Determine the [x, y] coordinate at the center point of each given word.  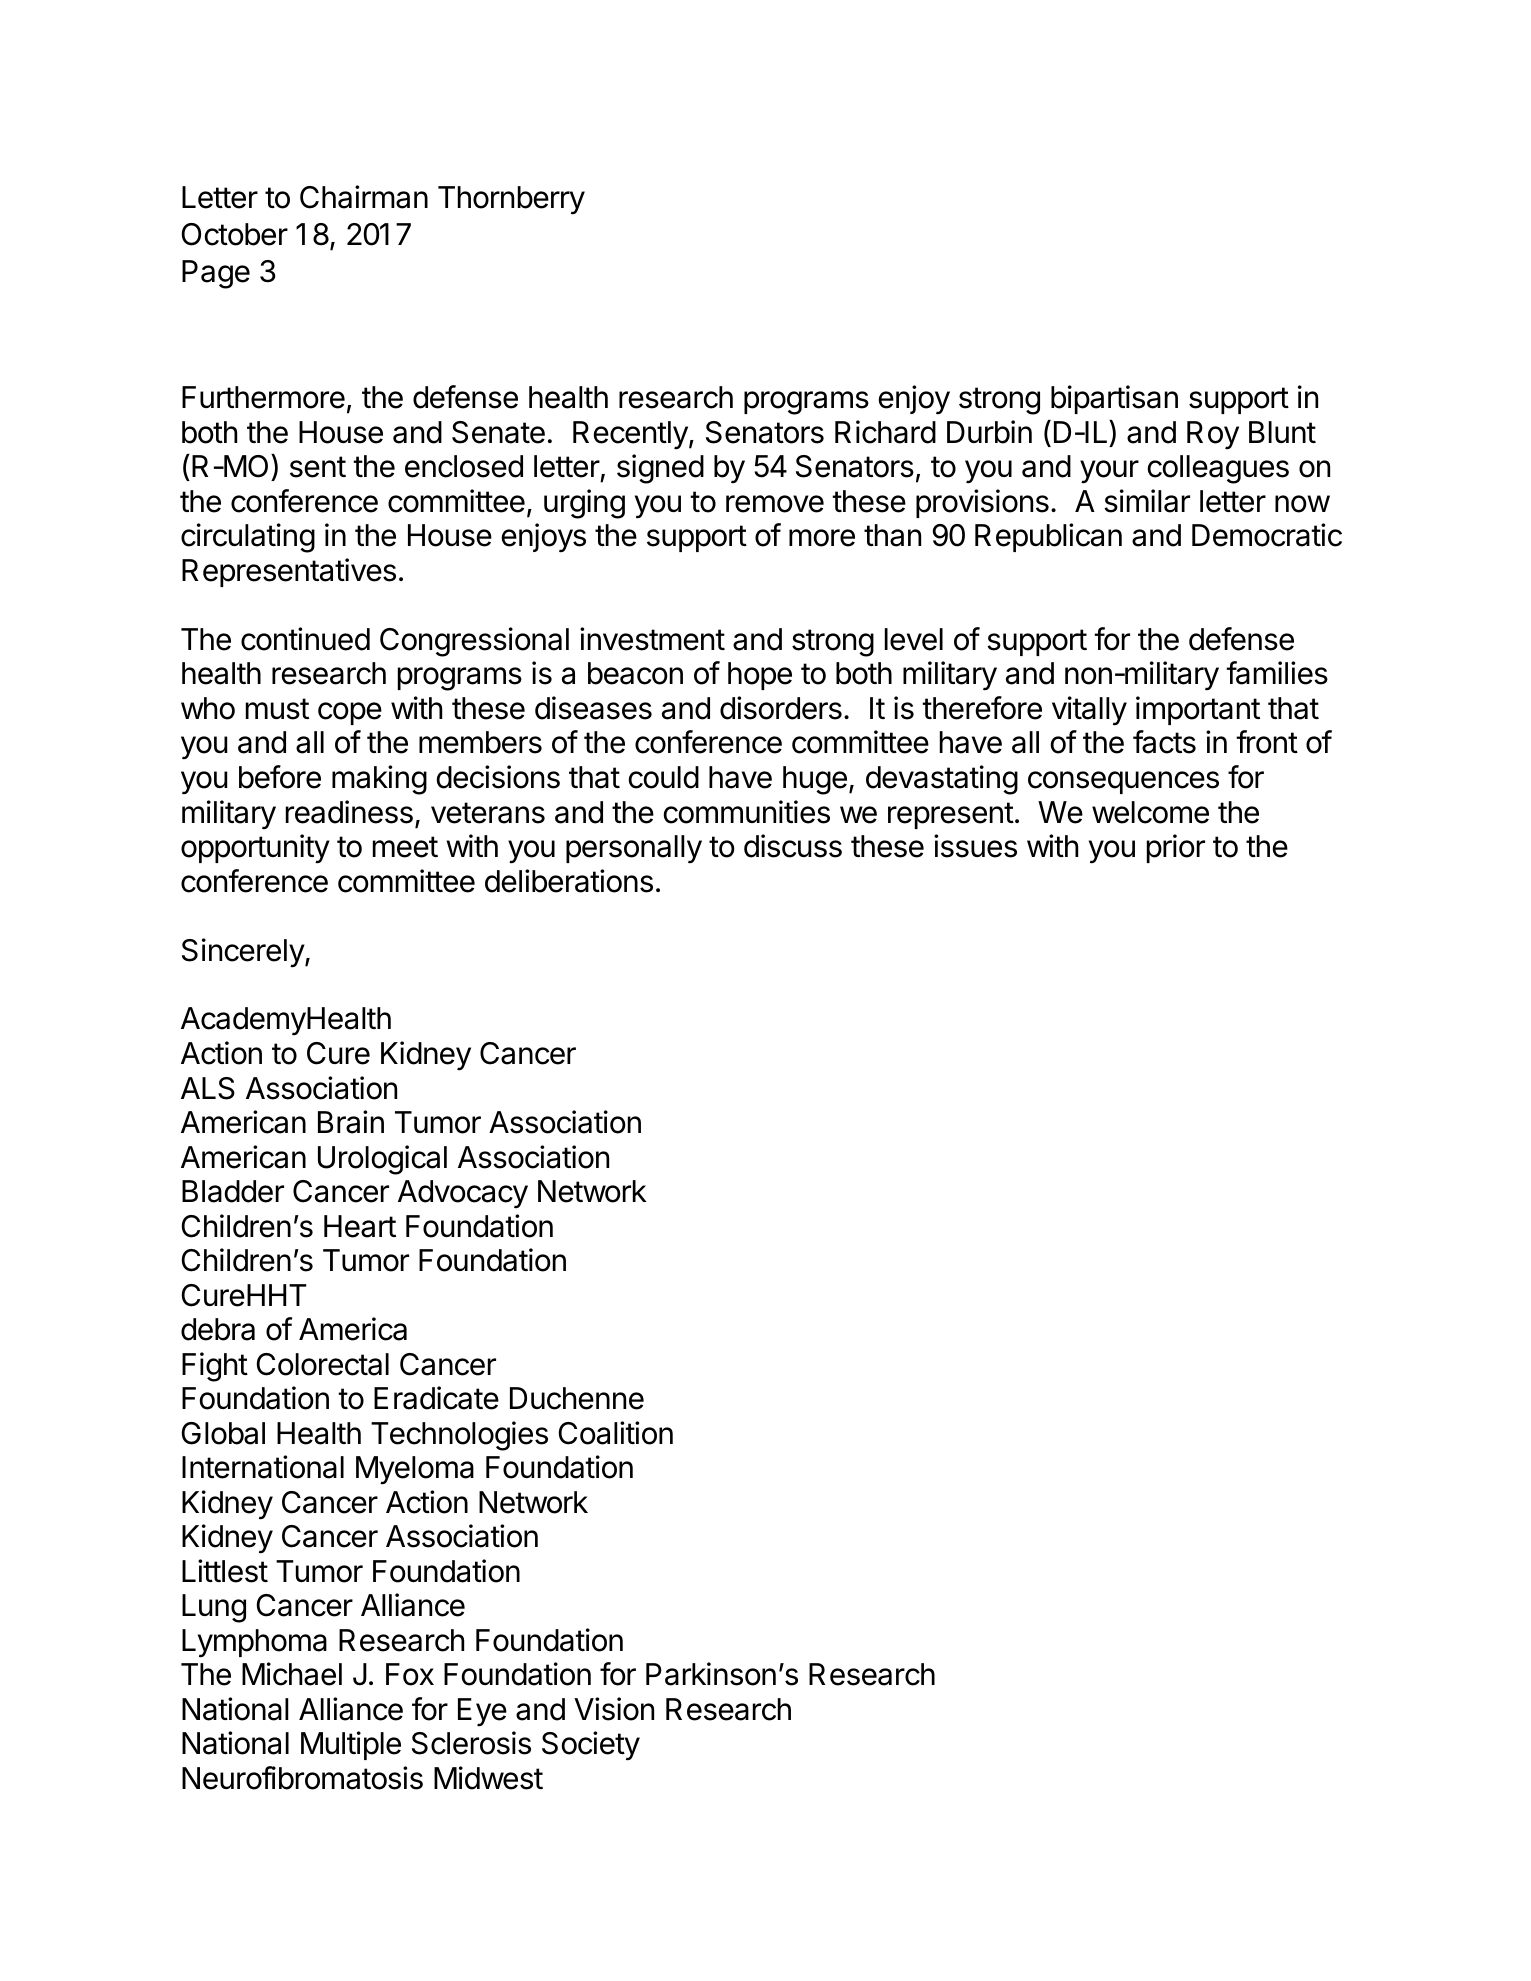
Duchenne [577, 1398]
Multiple [351, 1745]
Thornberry [511, 200]
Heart [360, 1226]
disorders [781, 708]
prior [1176, 848]
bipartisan [1114, 399]
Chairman [364, 197]
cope [350, 713]
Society [591, 1746]
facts [1164, 742]
